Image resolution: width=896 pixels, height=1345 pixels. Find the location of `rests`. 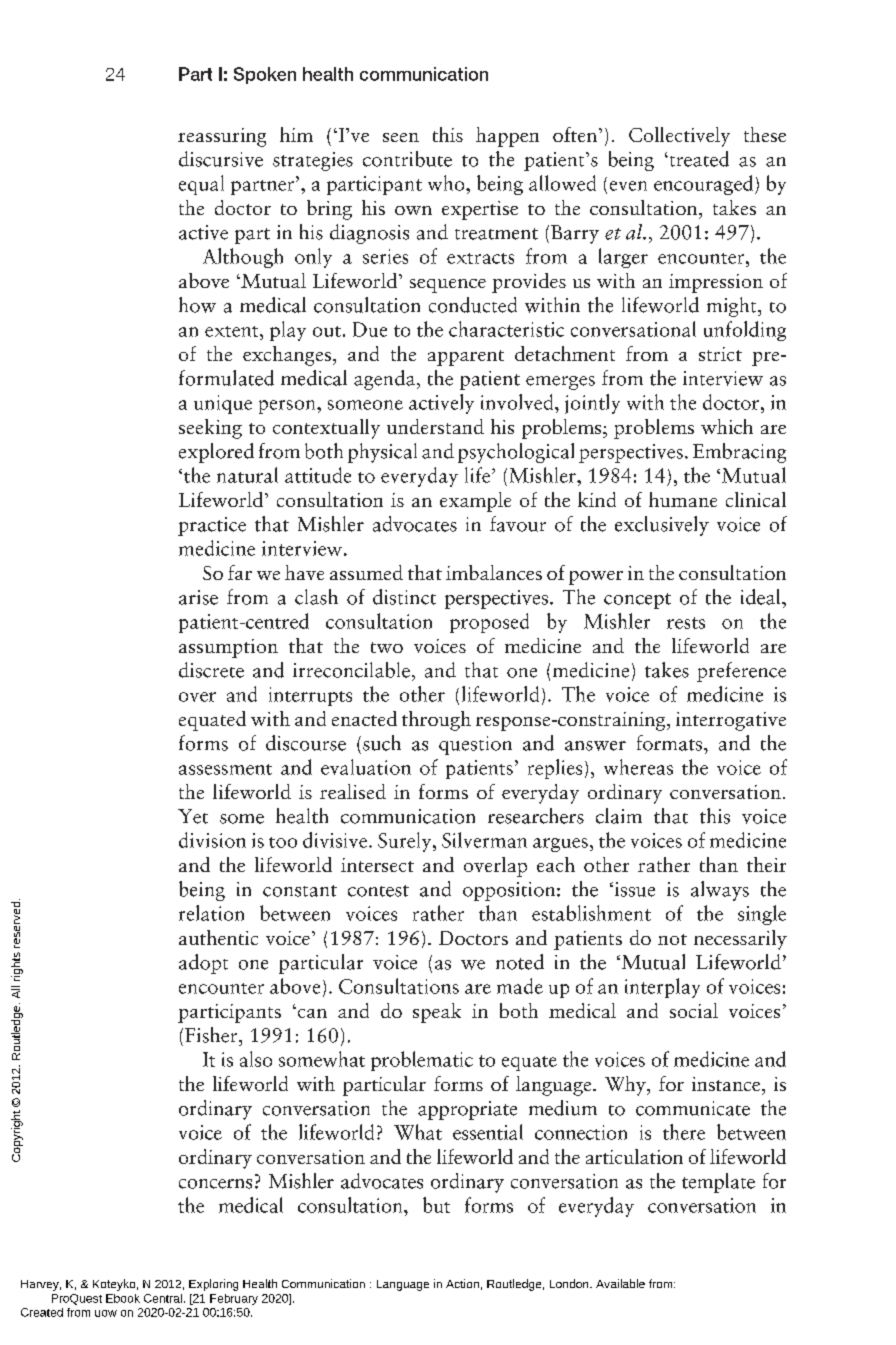

rests is located at coordinates (686, 623).
